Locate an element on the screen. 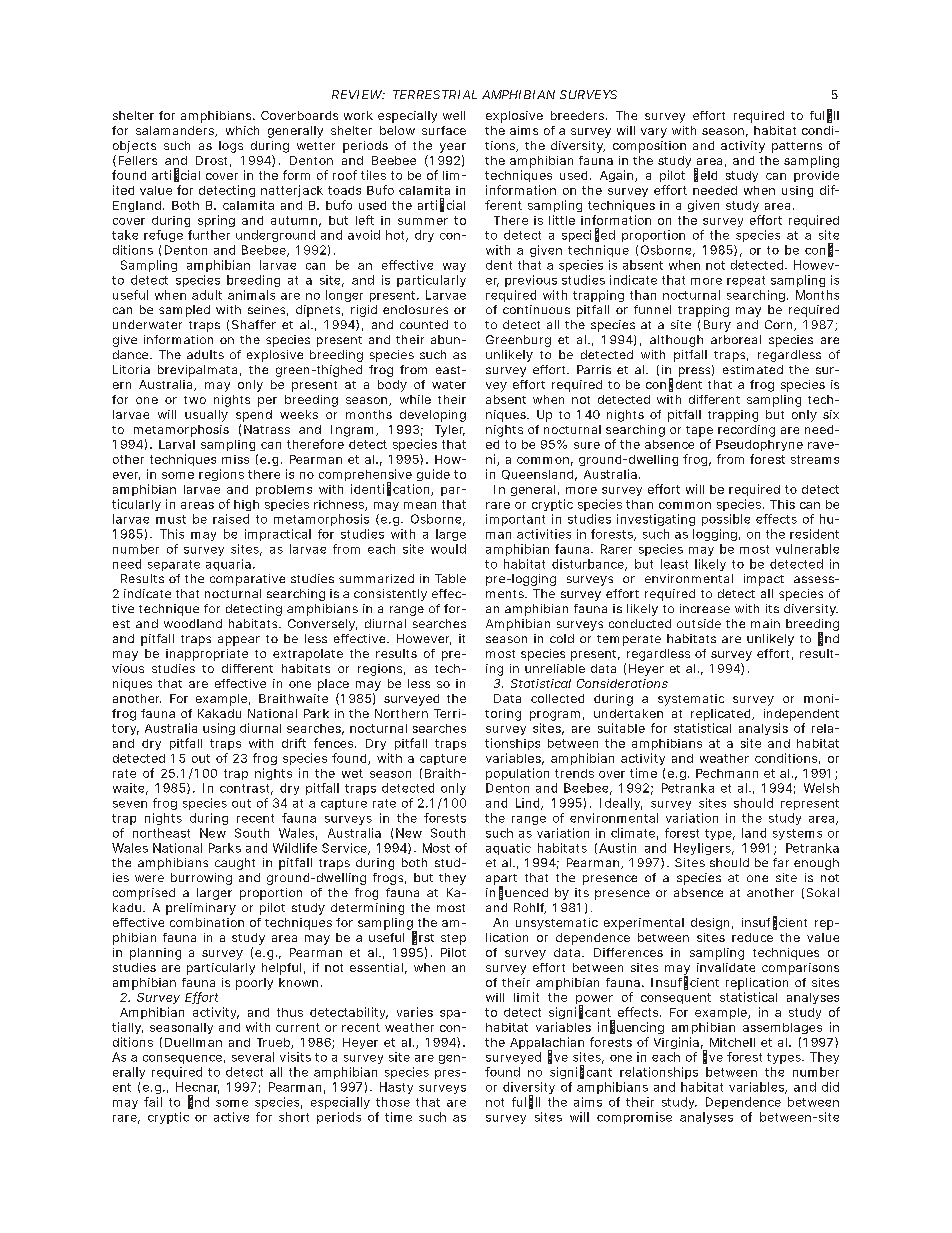 This screenshot has height=1233, width=952. patterns is located at coordinates (797, 147).
